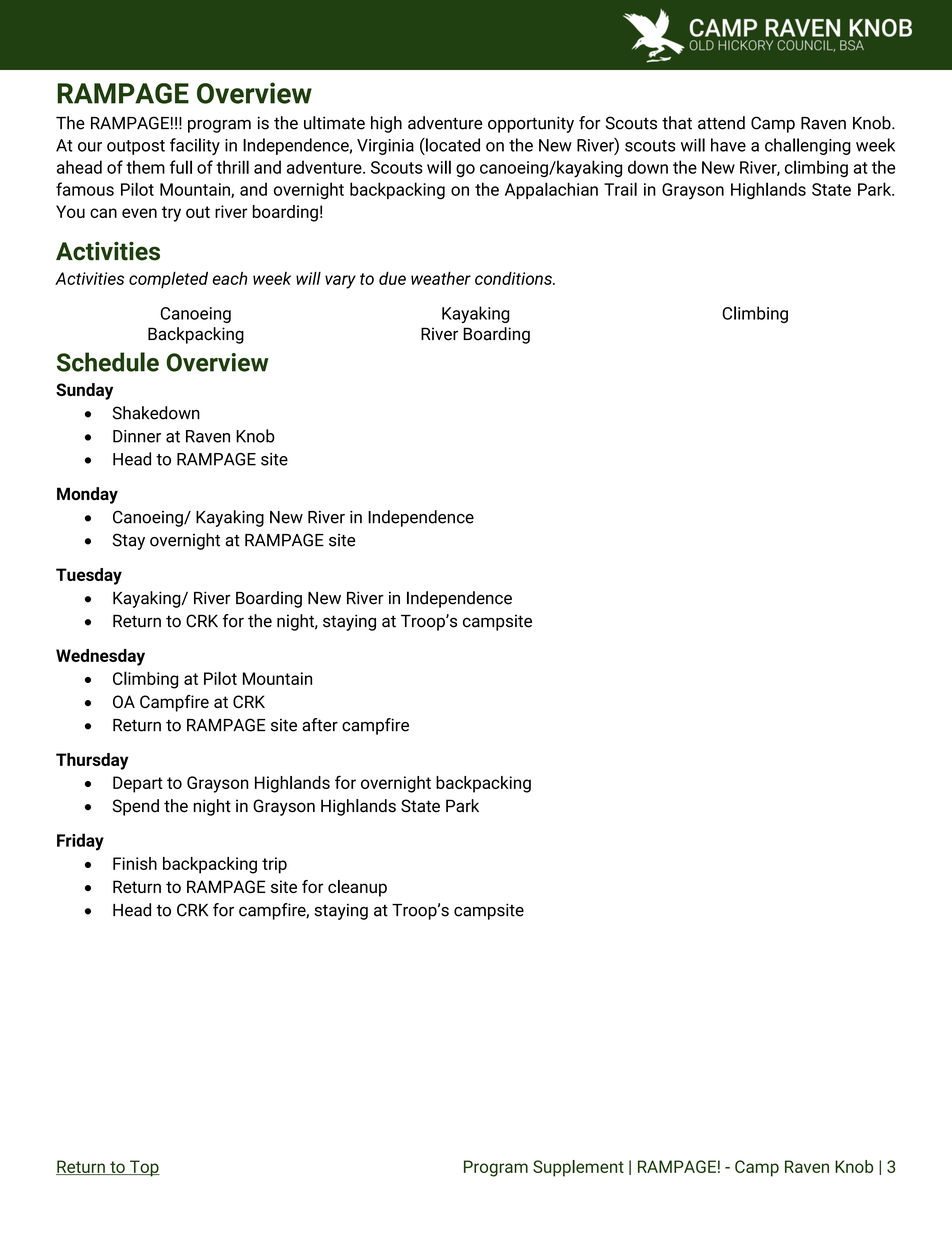  I want to click on conditions, so click(514, 278).
